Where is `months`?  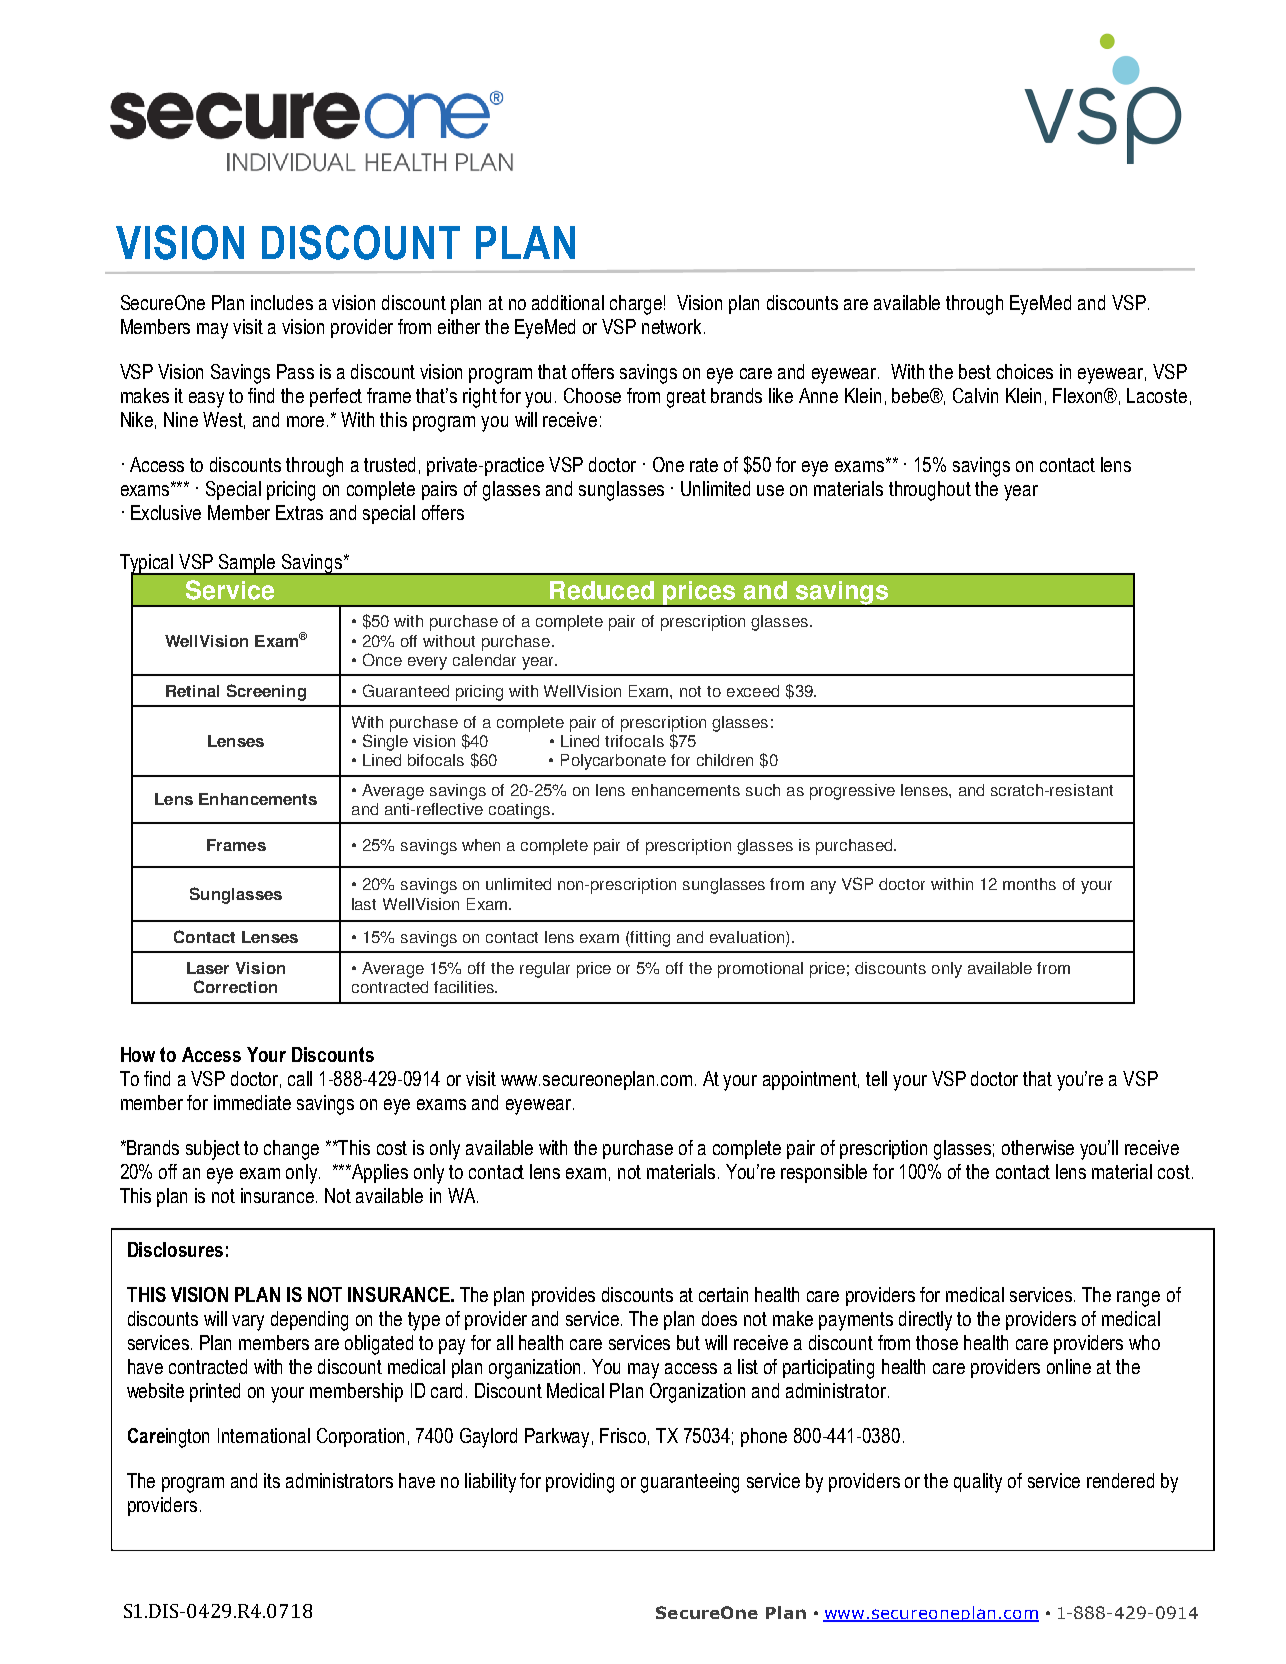 months is located at coordinates (1029, 884).
